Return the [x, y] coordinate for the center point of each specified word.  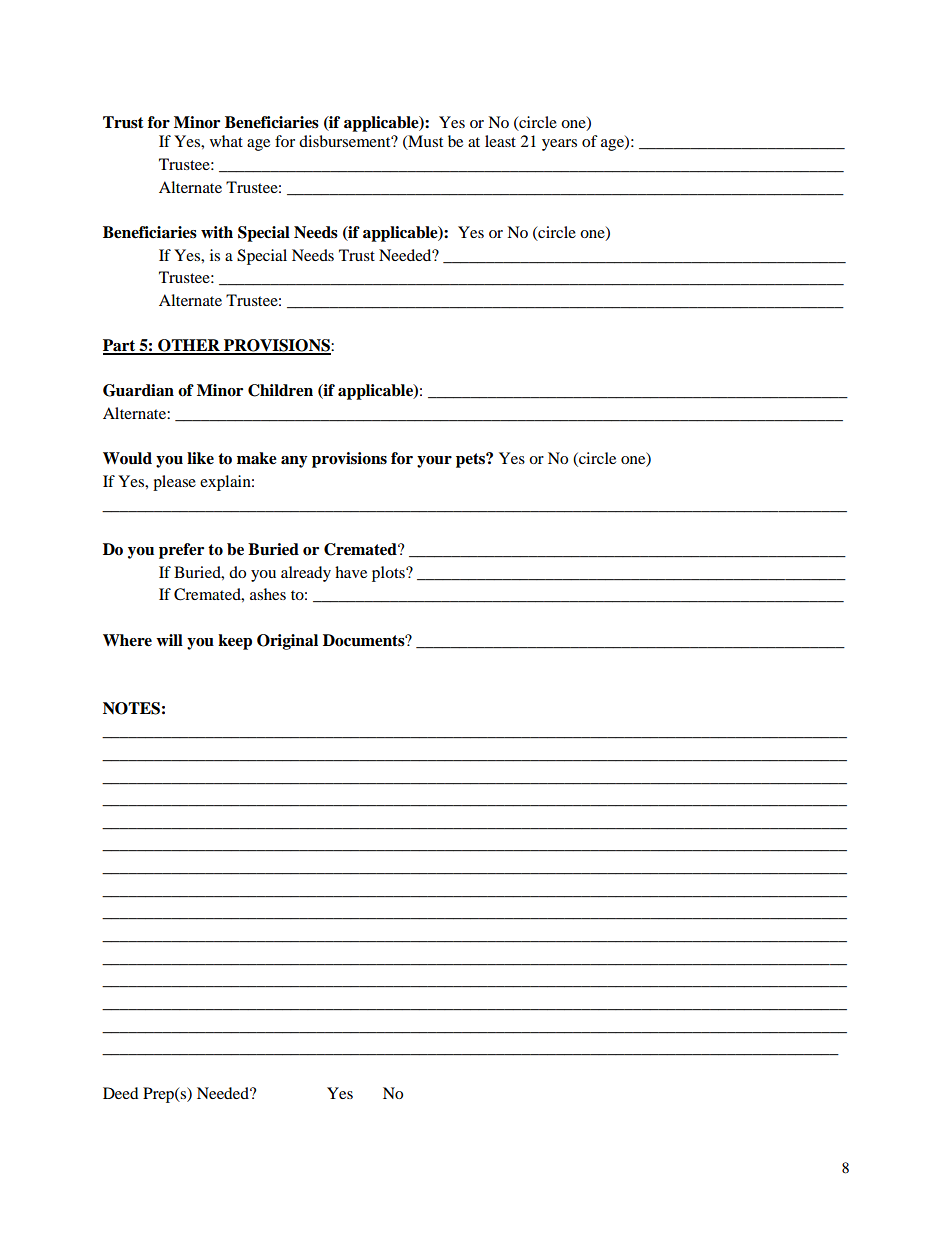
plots [389, 574]
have [351, 572]
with [217, 232]
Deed [121, 1093]
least [500, 141]
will [169, 640]
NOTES [131, 708]
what [226, 141]
